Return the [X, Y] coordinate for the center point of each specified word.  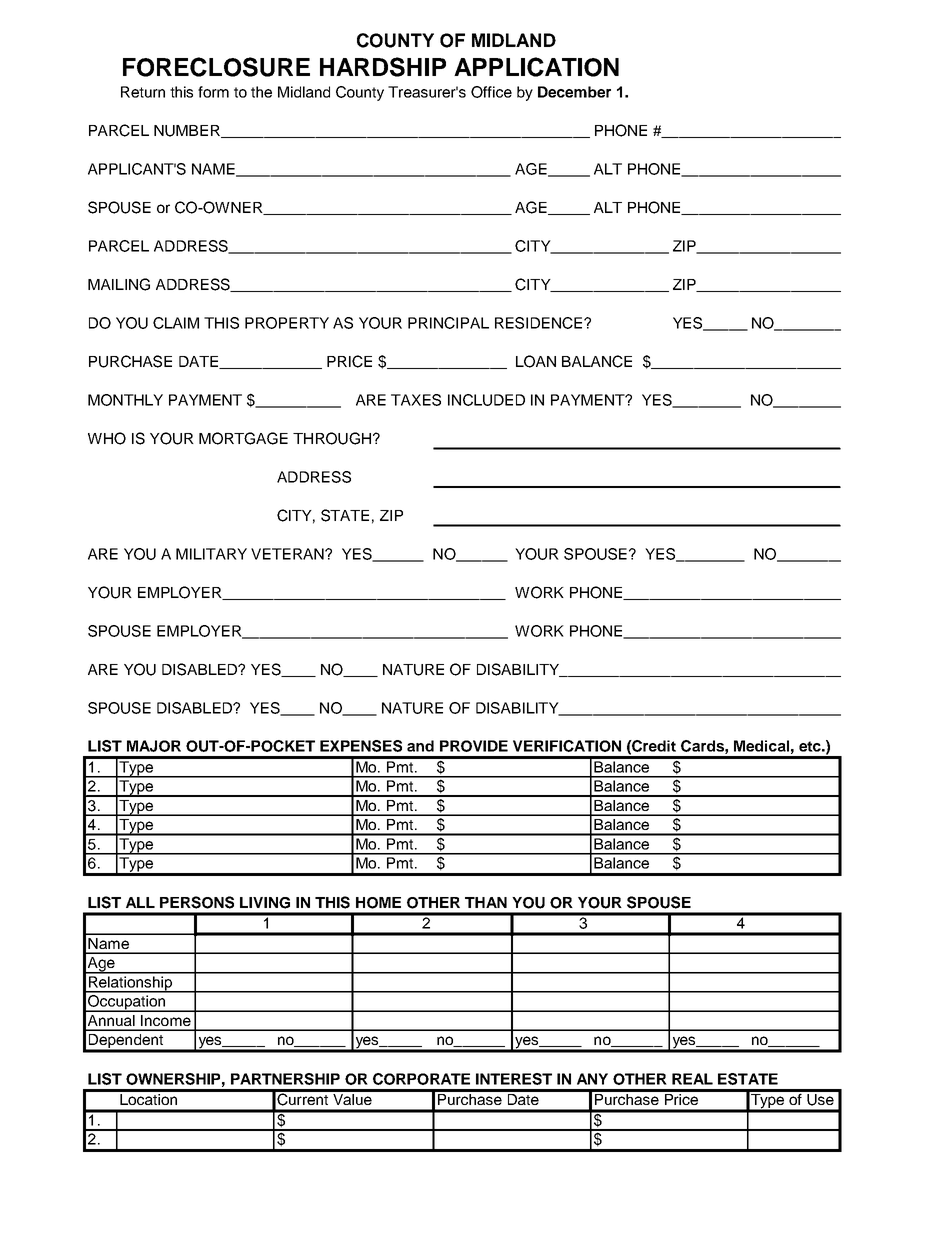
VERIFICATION [567, 746]
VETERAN [288, 554]
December [574, 92]
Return [143, 92]
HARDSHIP [383, 67]
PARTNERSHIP [285, 1079]
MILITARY [211, 554]
